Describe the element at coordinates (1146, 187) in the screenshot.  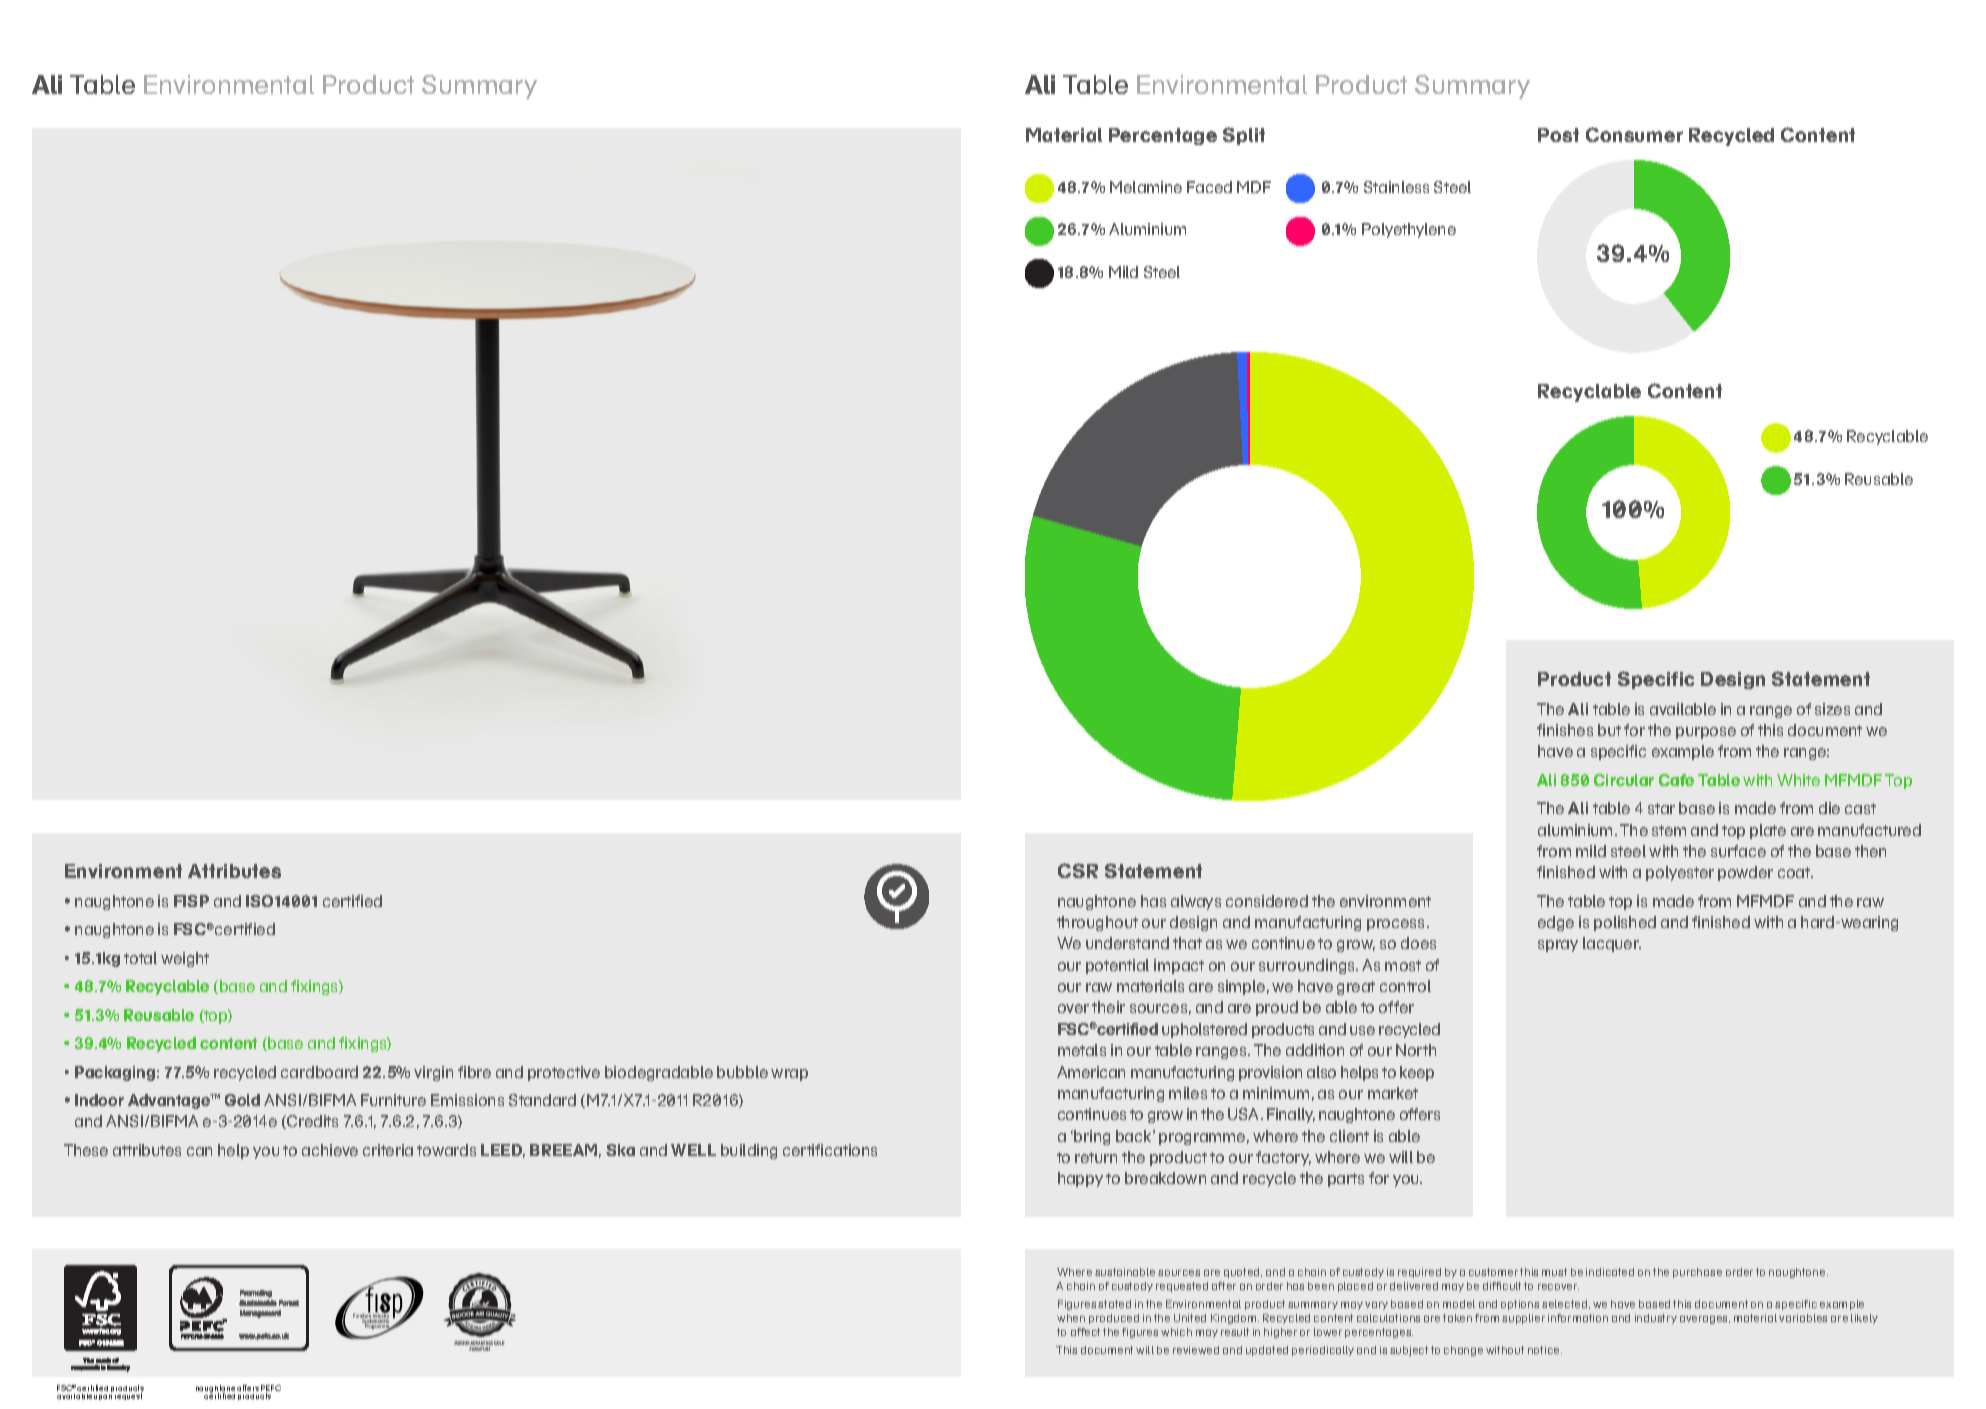
I see `Melamine` at that location.
